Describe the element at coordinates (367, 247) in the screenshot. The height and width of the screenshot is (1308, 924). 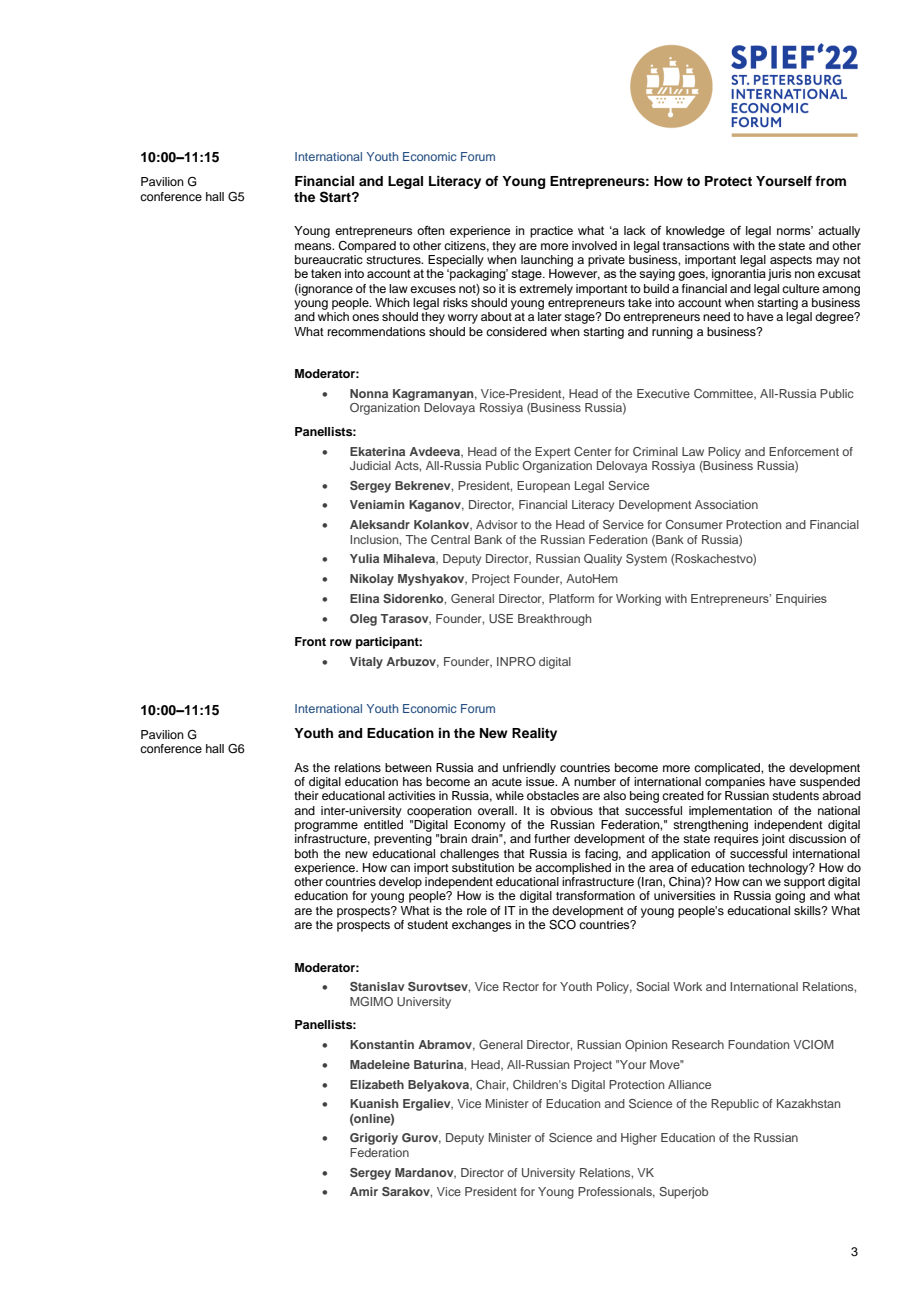
I see `Compared` at that location.
